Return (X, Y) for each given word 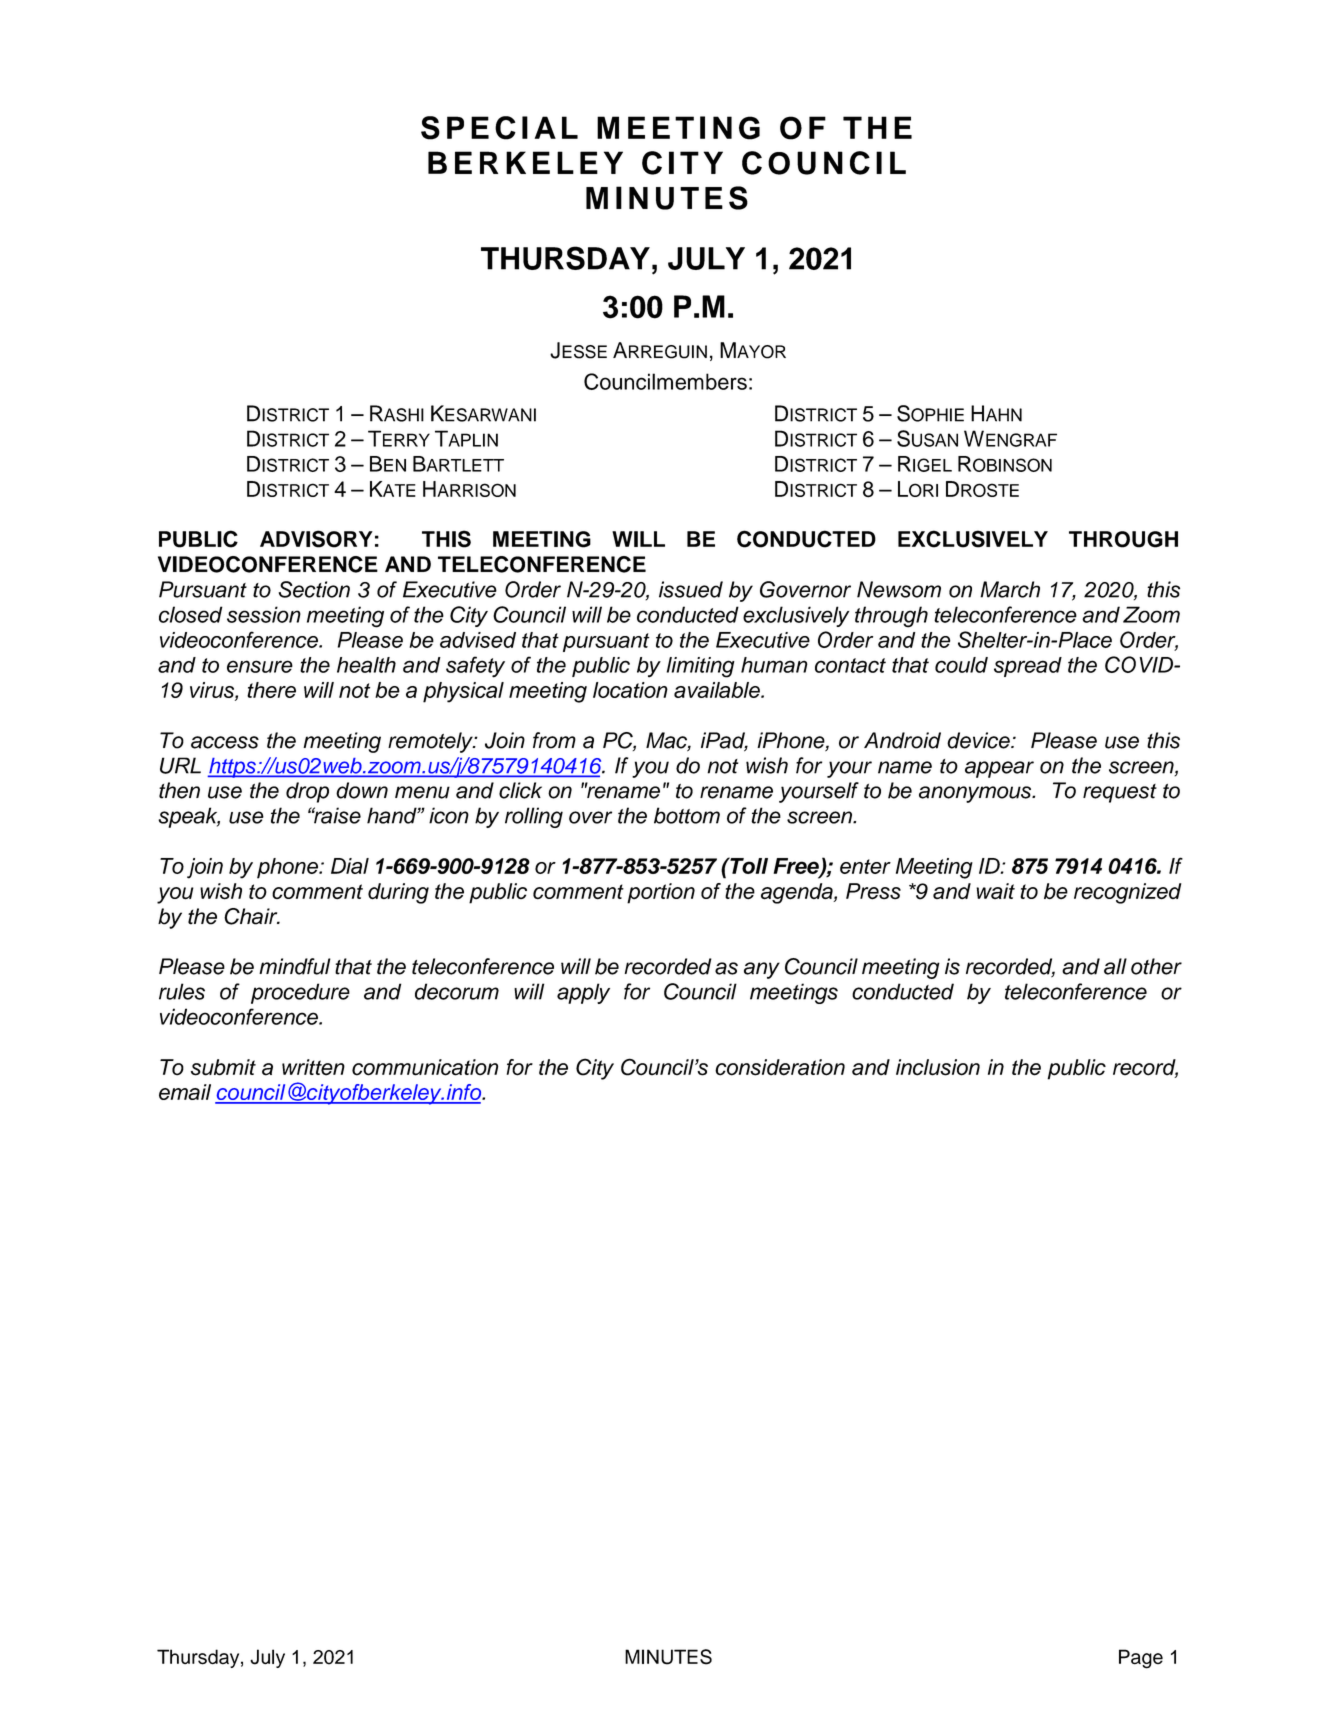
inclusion (938, 1067)
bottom (687, 815)
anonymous (976, 794)
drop (307, 792)
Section (314, 589)
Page (1141, 1659)
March (1010, 589)
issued (691, 589)
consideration (780, 1067)
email (185, 1092)
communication (425, 1067)
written (313, 1067)
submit (223, 1067)
